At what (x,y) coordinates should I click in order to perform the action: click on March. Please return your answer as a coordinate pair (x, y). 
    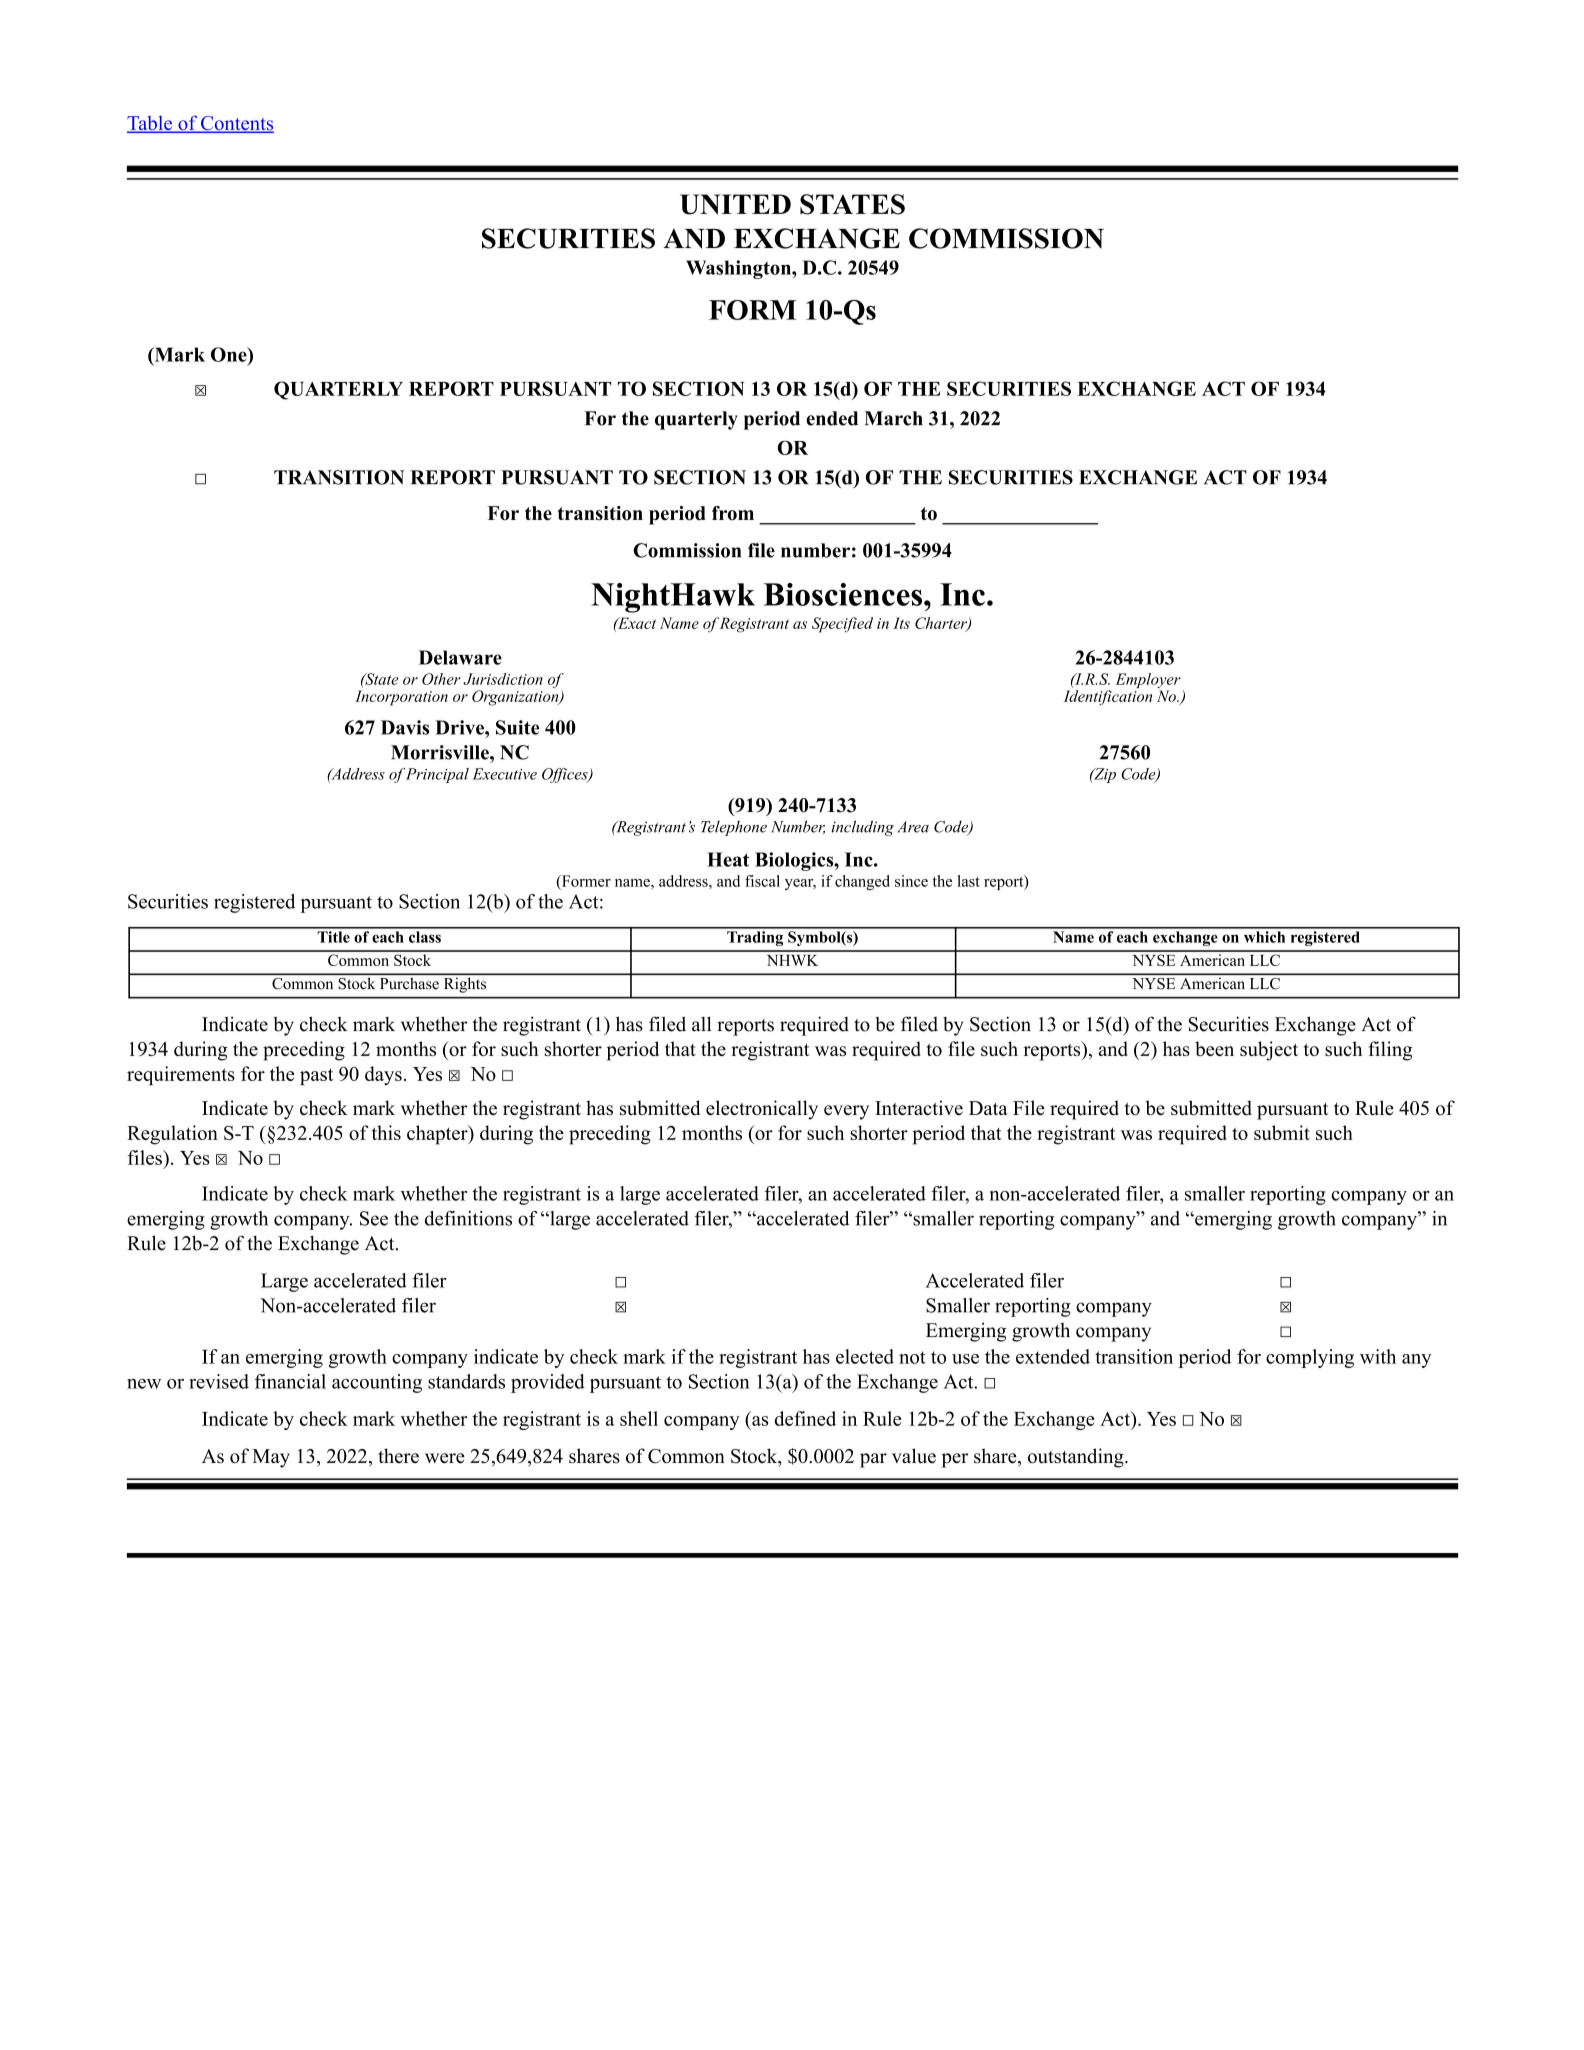
    Looking at the image, I should click on (893, 418).
